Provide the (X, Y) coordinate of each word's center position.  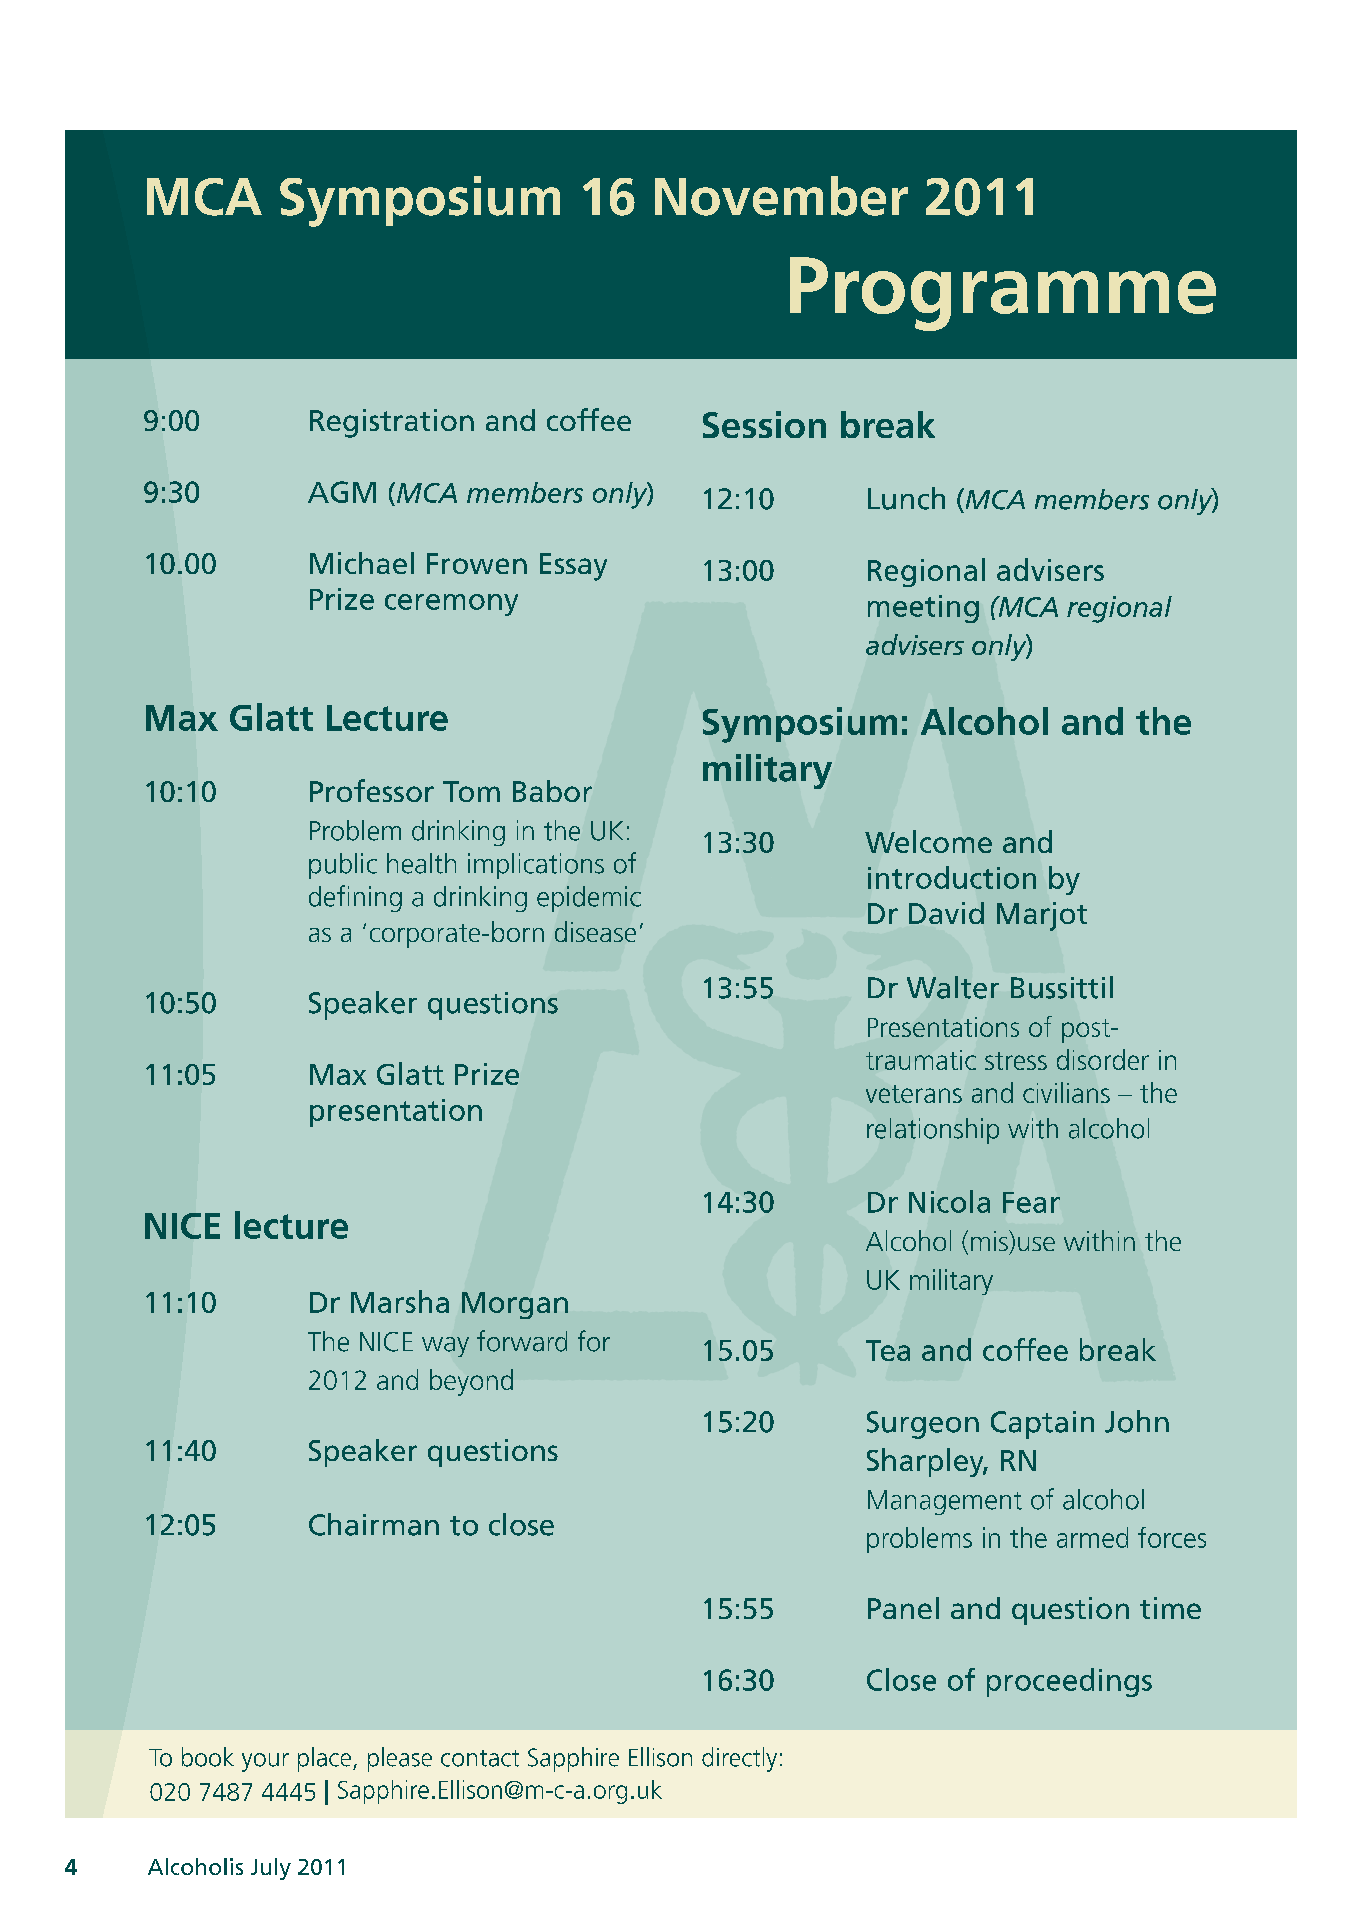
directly (739, 1759)
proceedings (1069, 1682)
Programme (1003, 294)
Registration (392, 423)
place (324, 1759)
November (781, 196)
